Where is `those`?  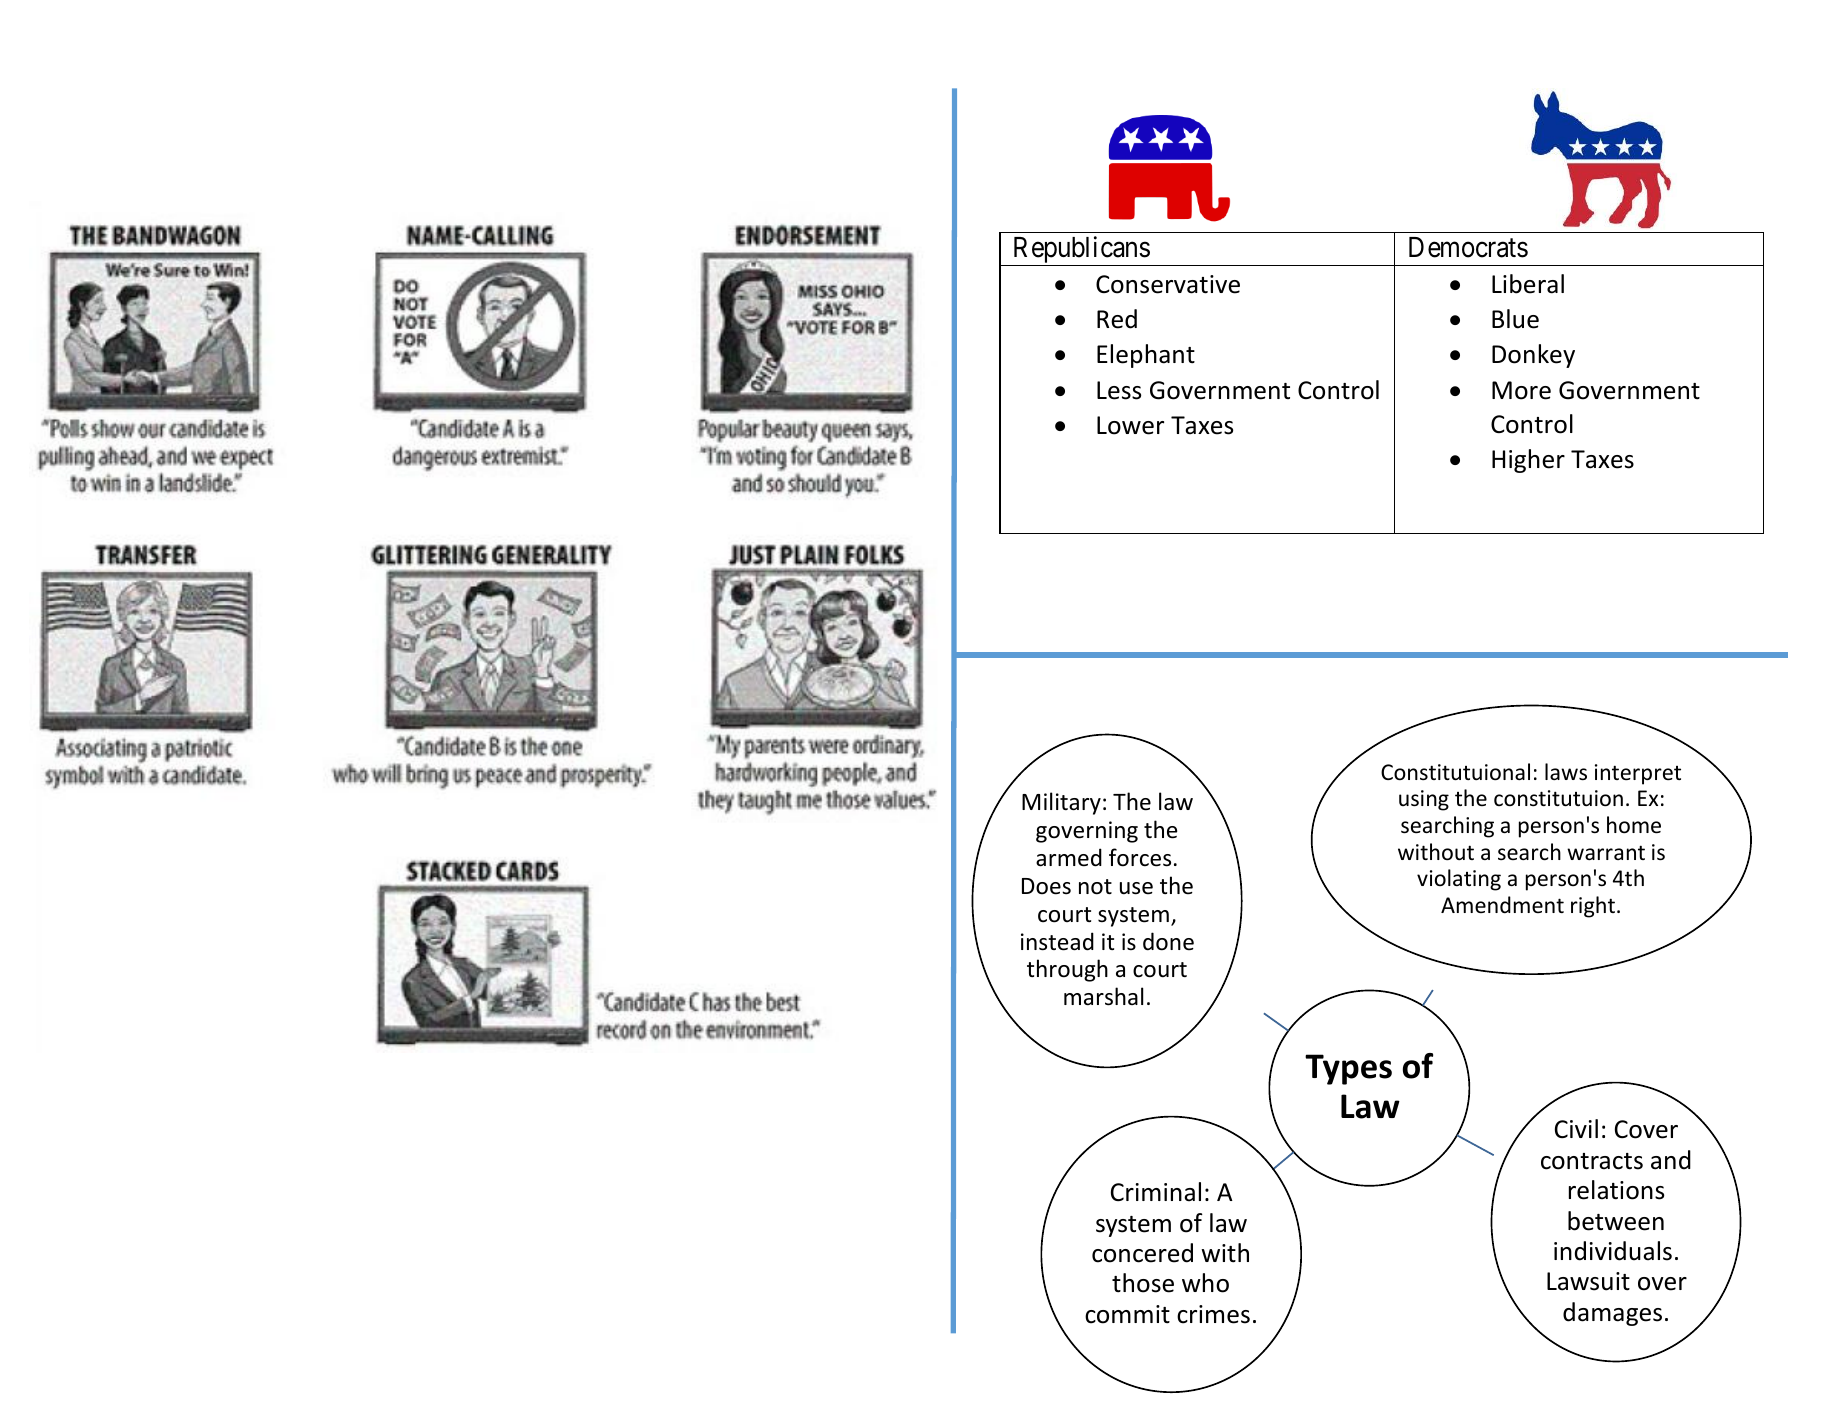 those is located at coordinates (1143, 1283).
